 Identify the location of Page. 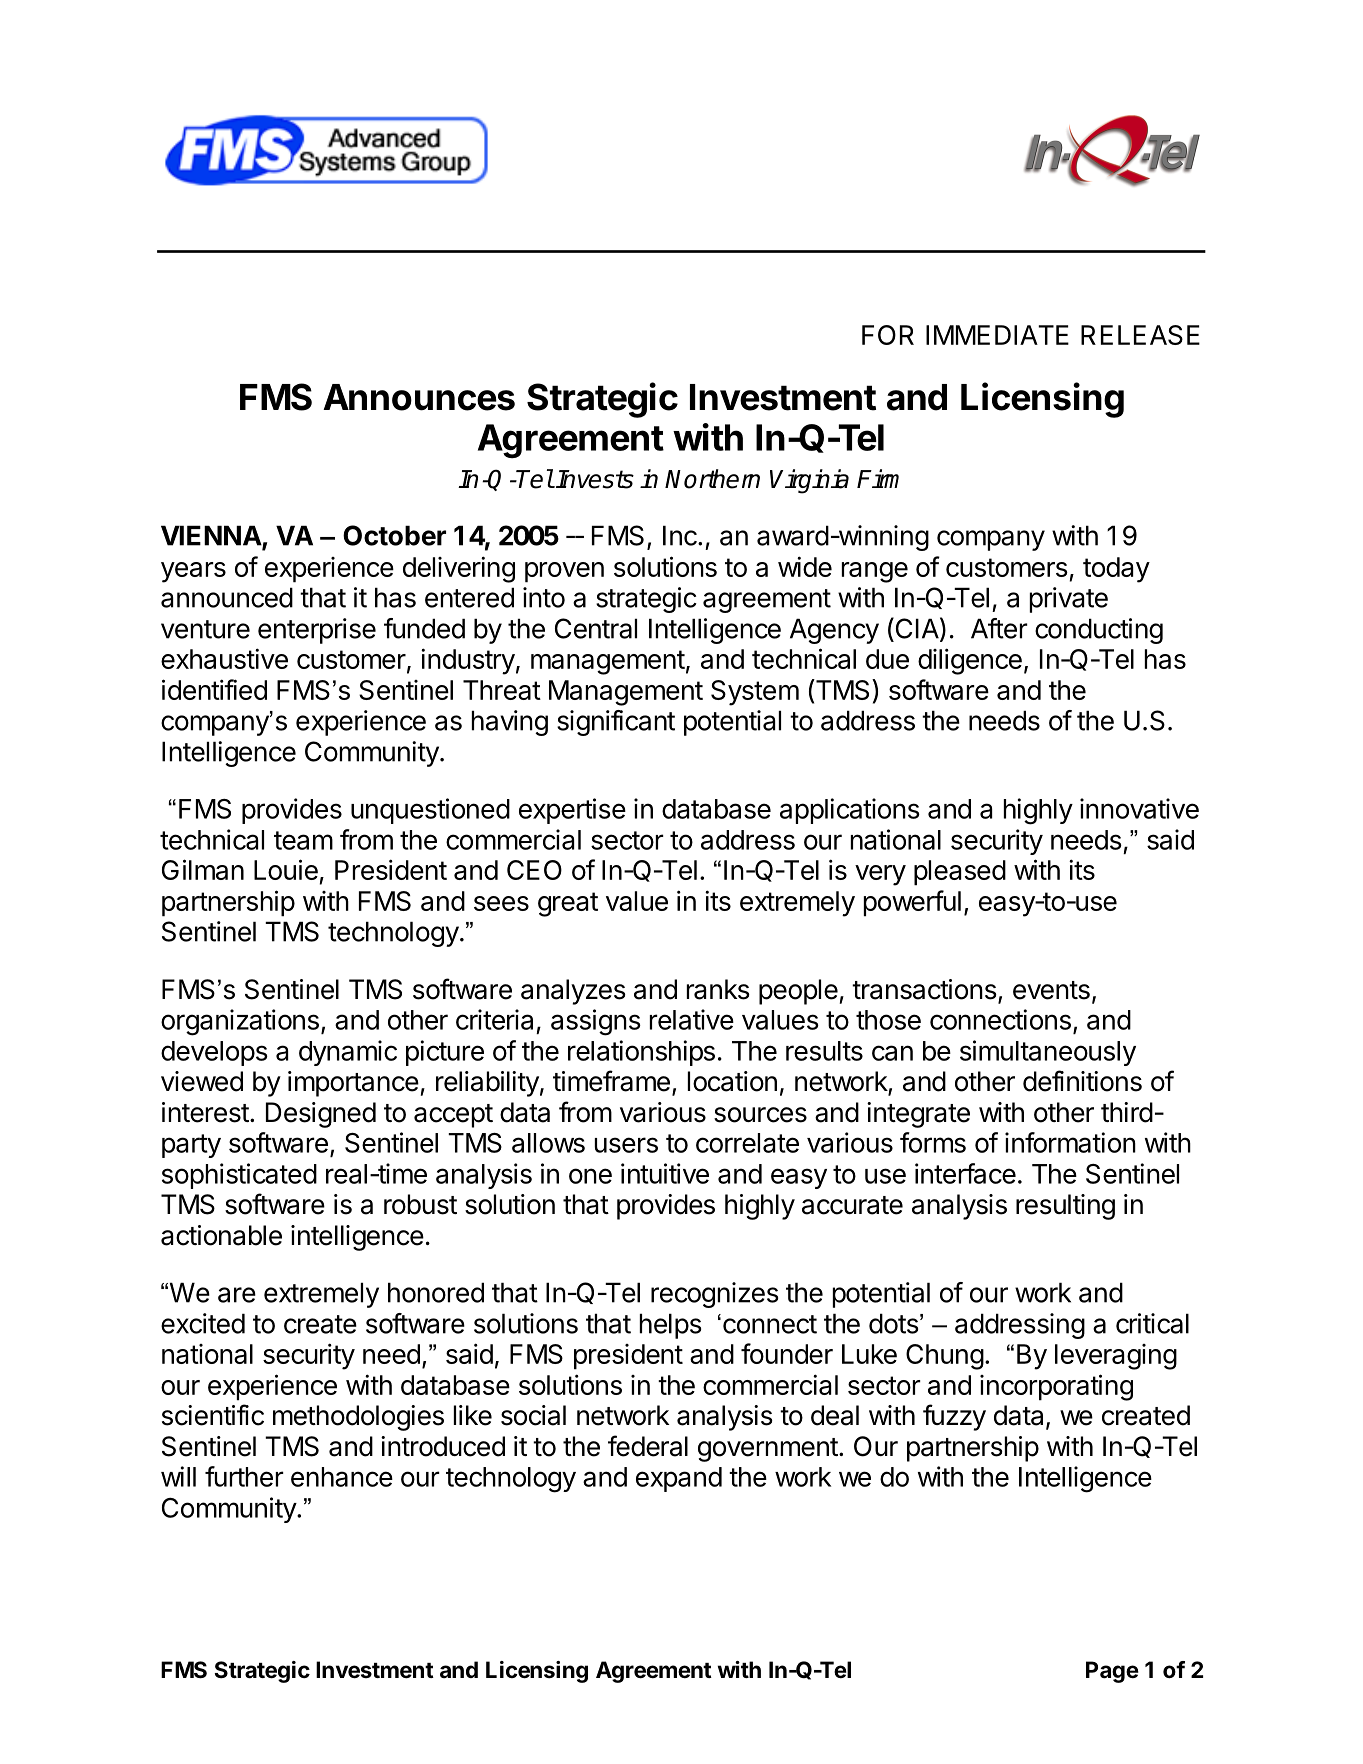
(1112, 1672).
